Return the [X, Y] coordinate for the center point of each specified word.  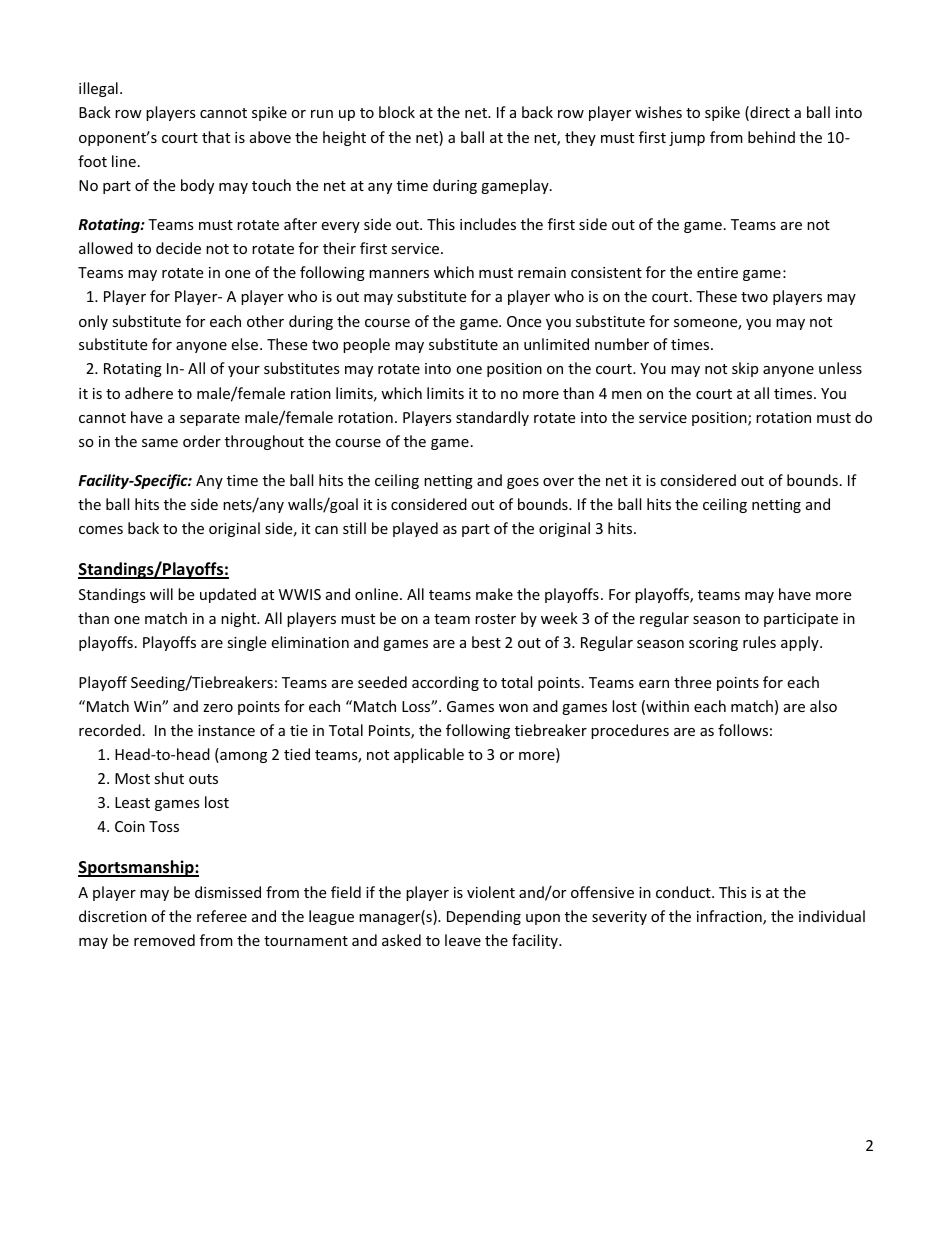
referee [222, 916]
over [558, 482]
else [246, 344]
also [823, 706]
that [216, 137]
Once [524, 321]
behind [771, 137]
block [397, 112]
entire [717, 272]
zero [218, 708]
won [513, 708]
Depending [484, 917]
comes [101, 530]
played [415, 529]
